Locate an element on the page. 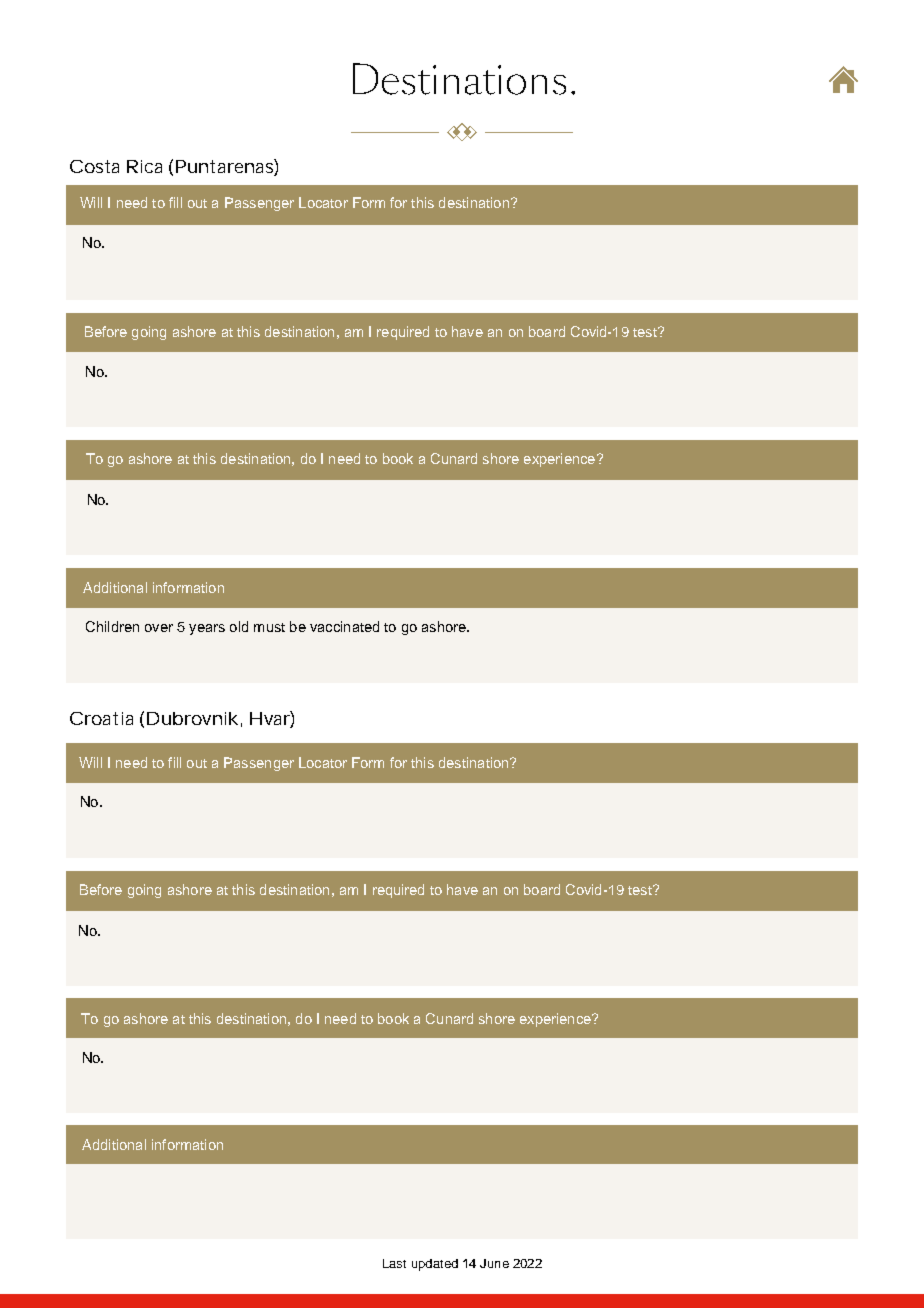  old is located at coordinates (239, 626).
